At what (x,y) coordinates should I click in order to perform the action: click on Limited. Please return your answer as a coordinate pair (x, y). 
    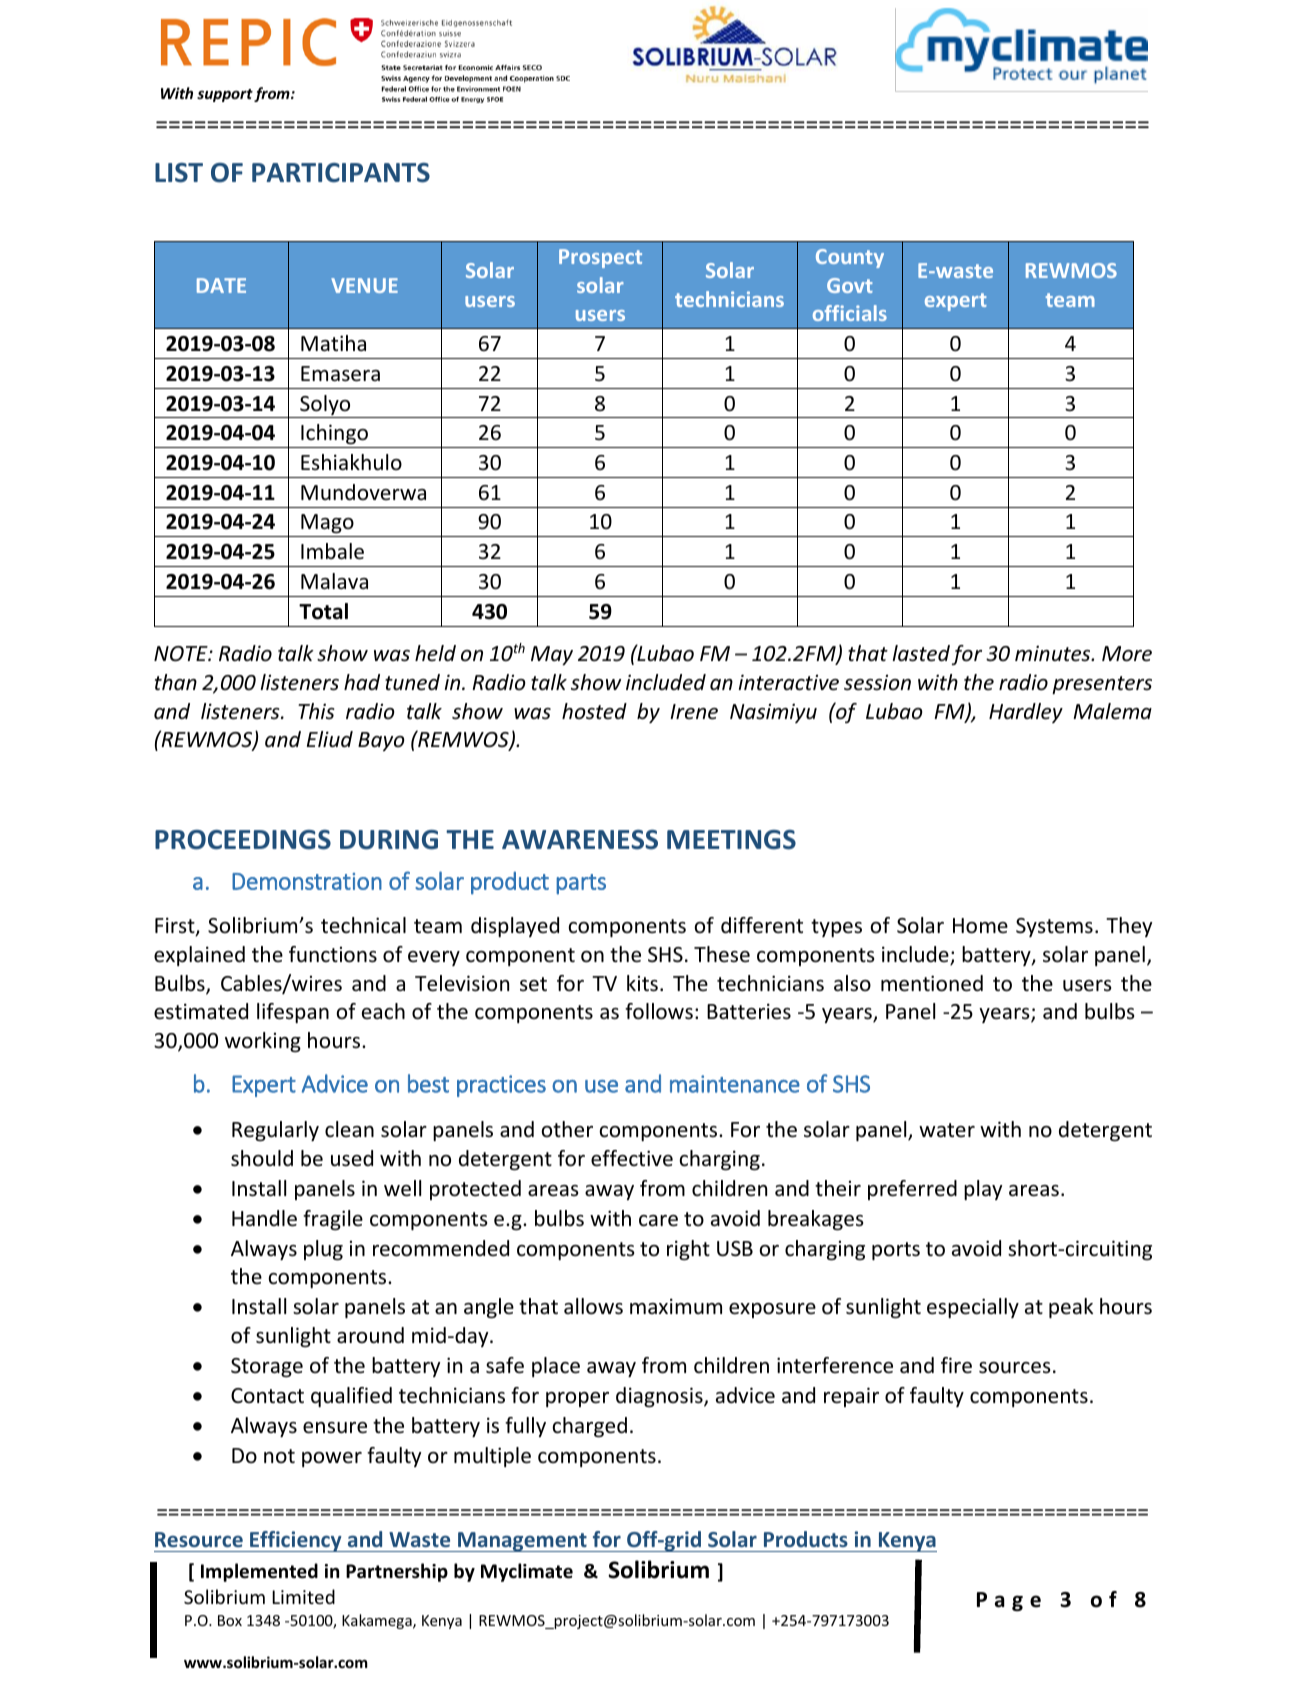
    Looking at the image, I should click on (303, 1596).
